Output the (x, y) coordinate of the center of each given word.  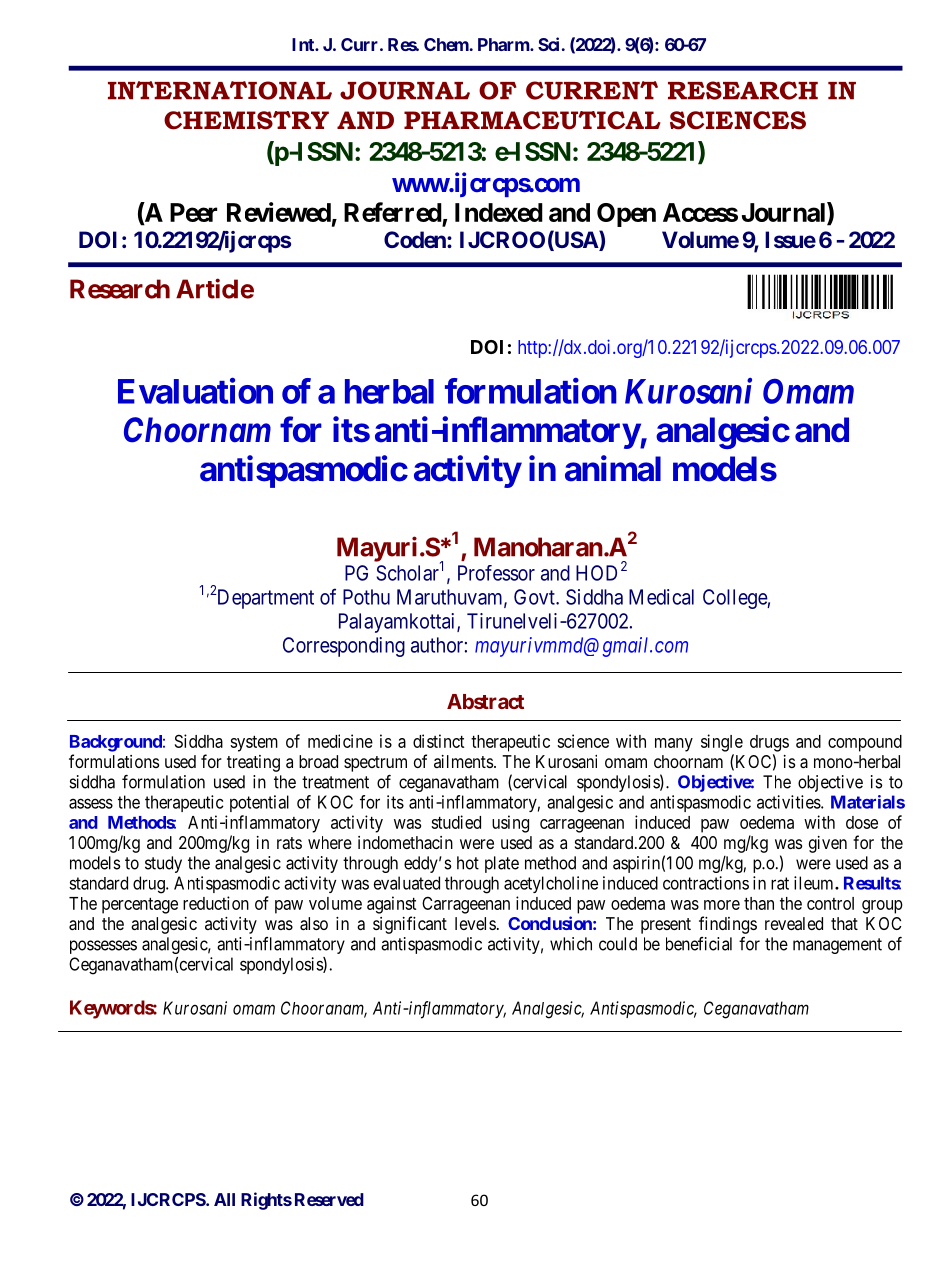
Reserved (329, 1199)
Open (626, 215)
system (254, 744)
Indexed (499, 212)
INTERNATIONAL (220, 90)
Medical (661, 597)
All (224, 1199)
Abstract (485, 701)
